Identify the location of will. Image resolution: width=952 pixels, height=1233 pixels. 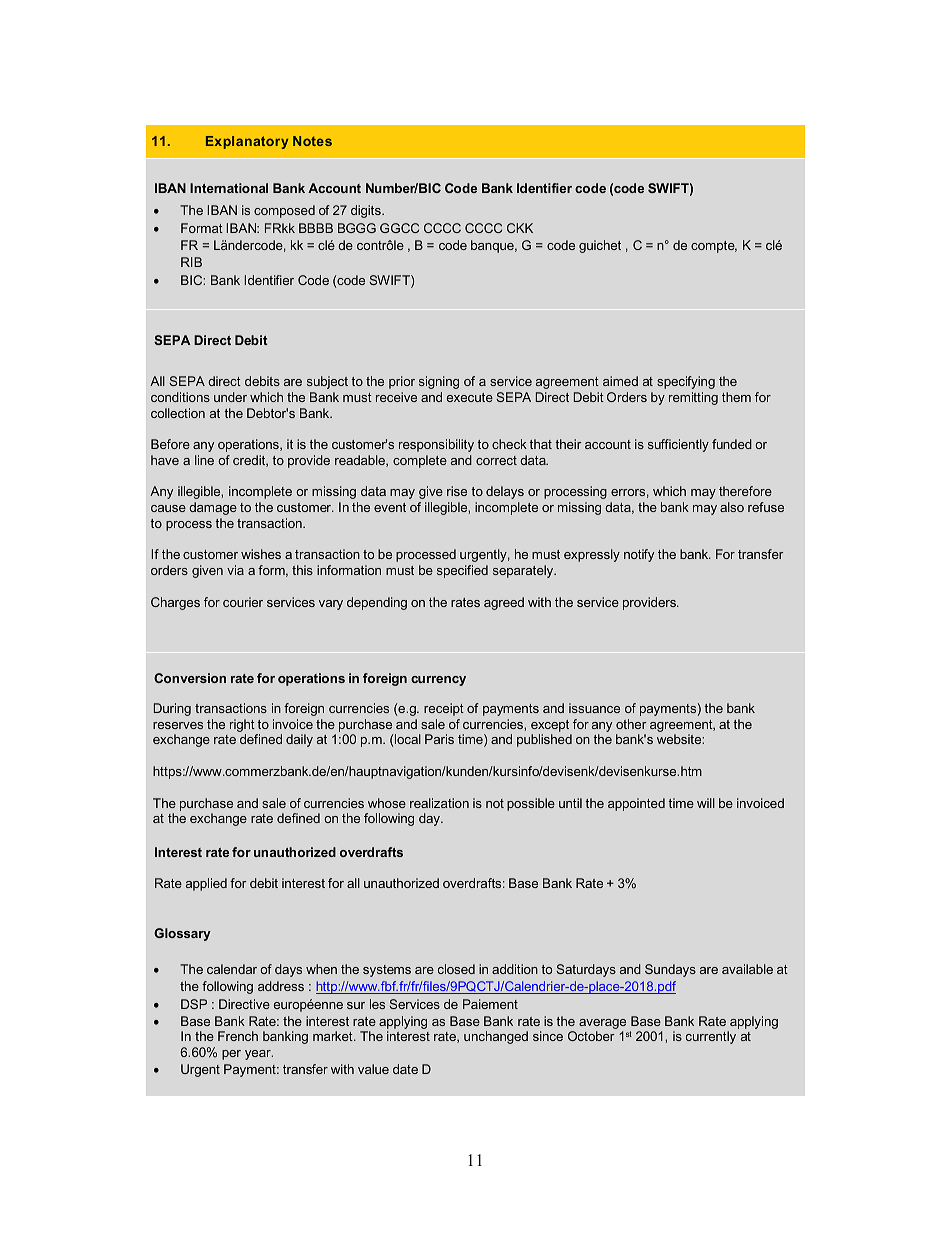
(706, 803).
